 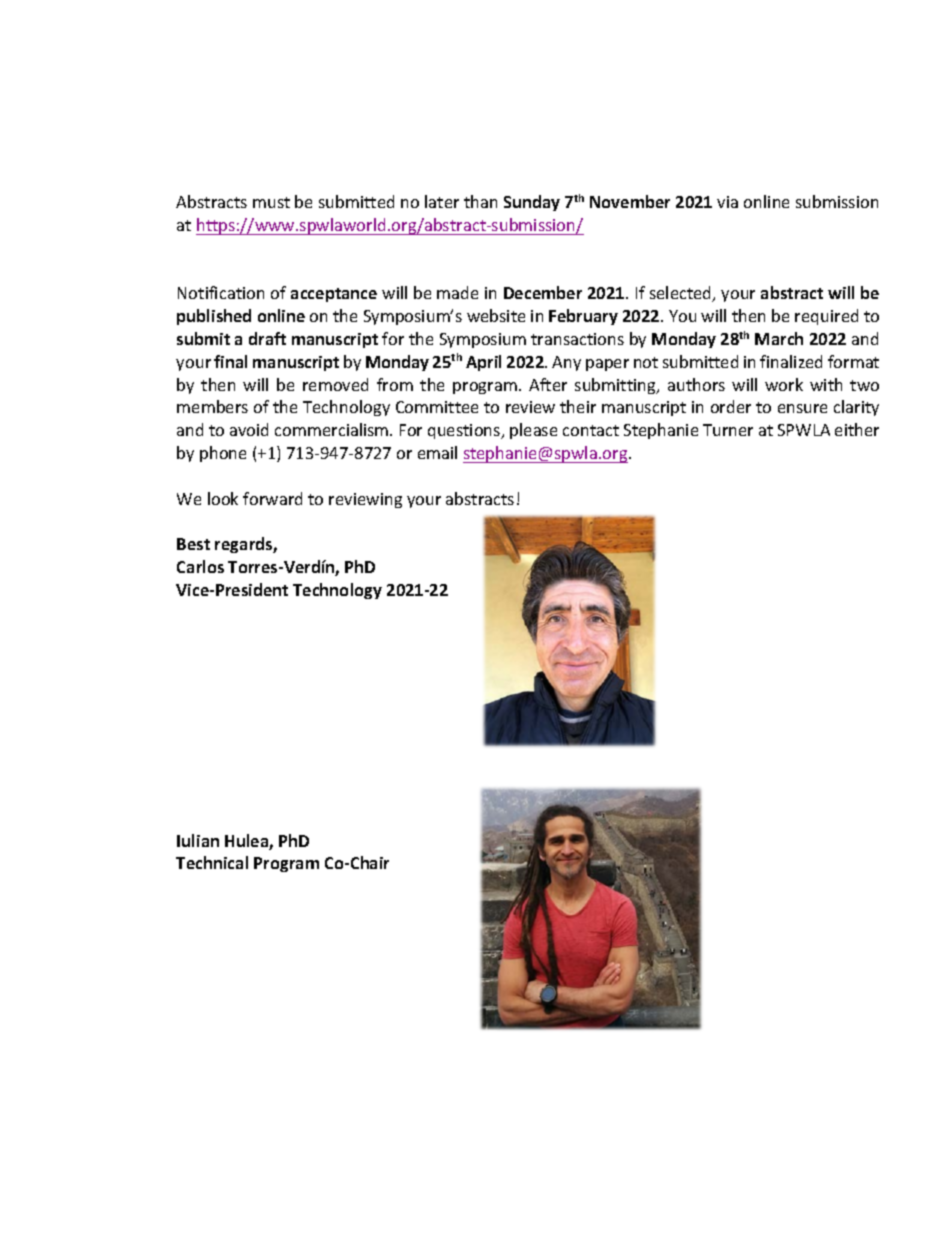 What do you see at coordinates (212, 862) in the image?
I see `Technical` at bounding box center [212, 862].
